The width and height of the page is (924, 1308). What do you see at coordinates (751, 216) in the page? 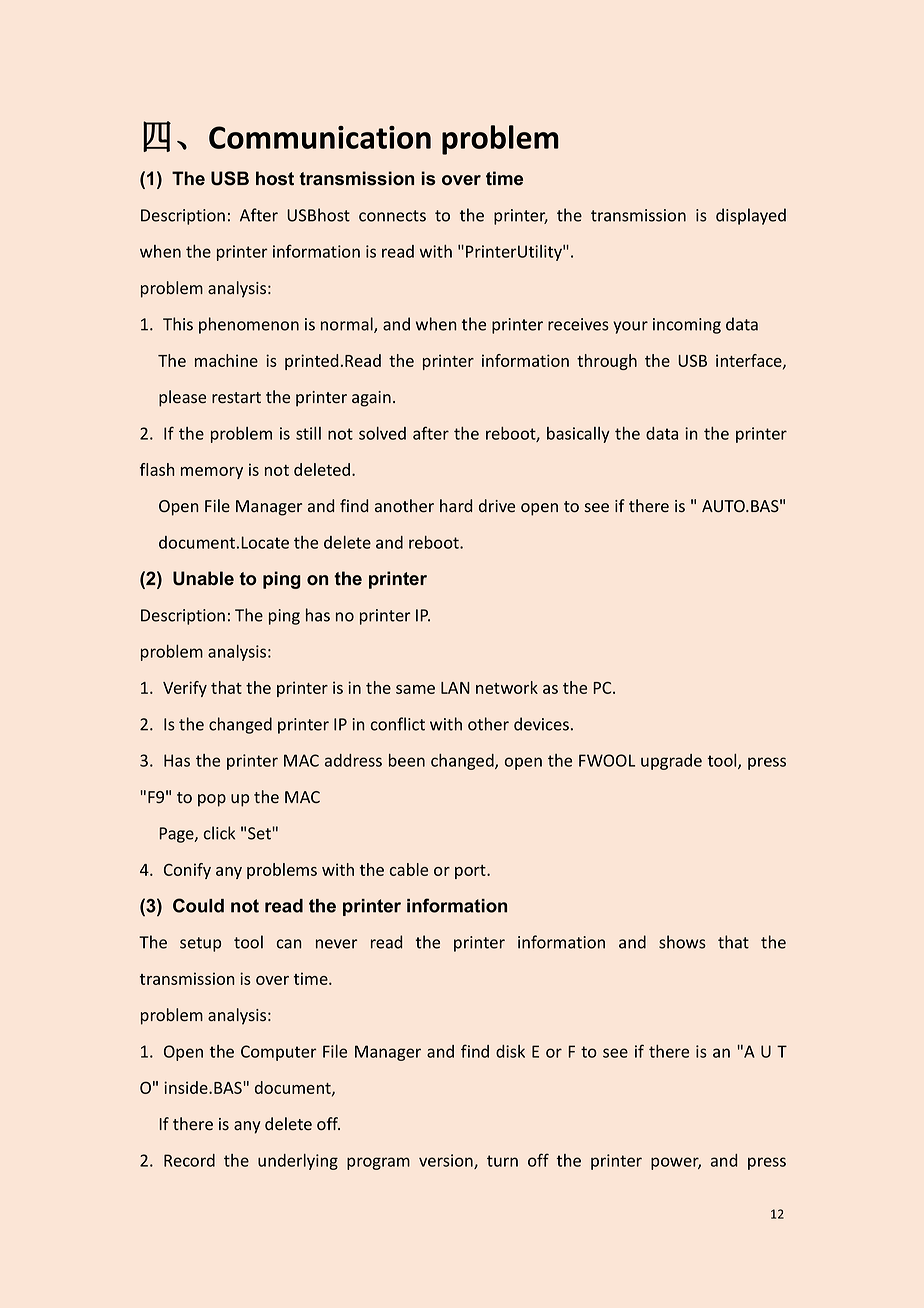
I see `displayed` at bounding box center [751, 216].
